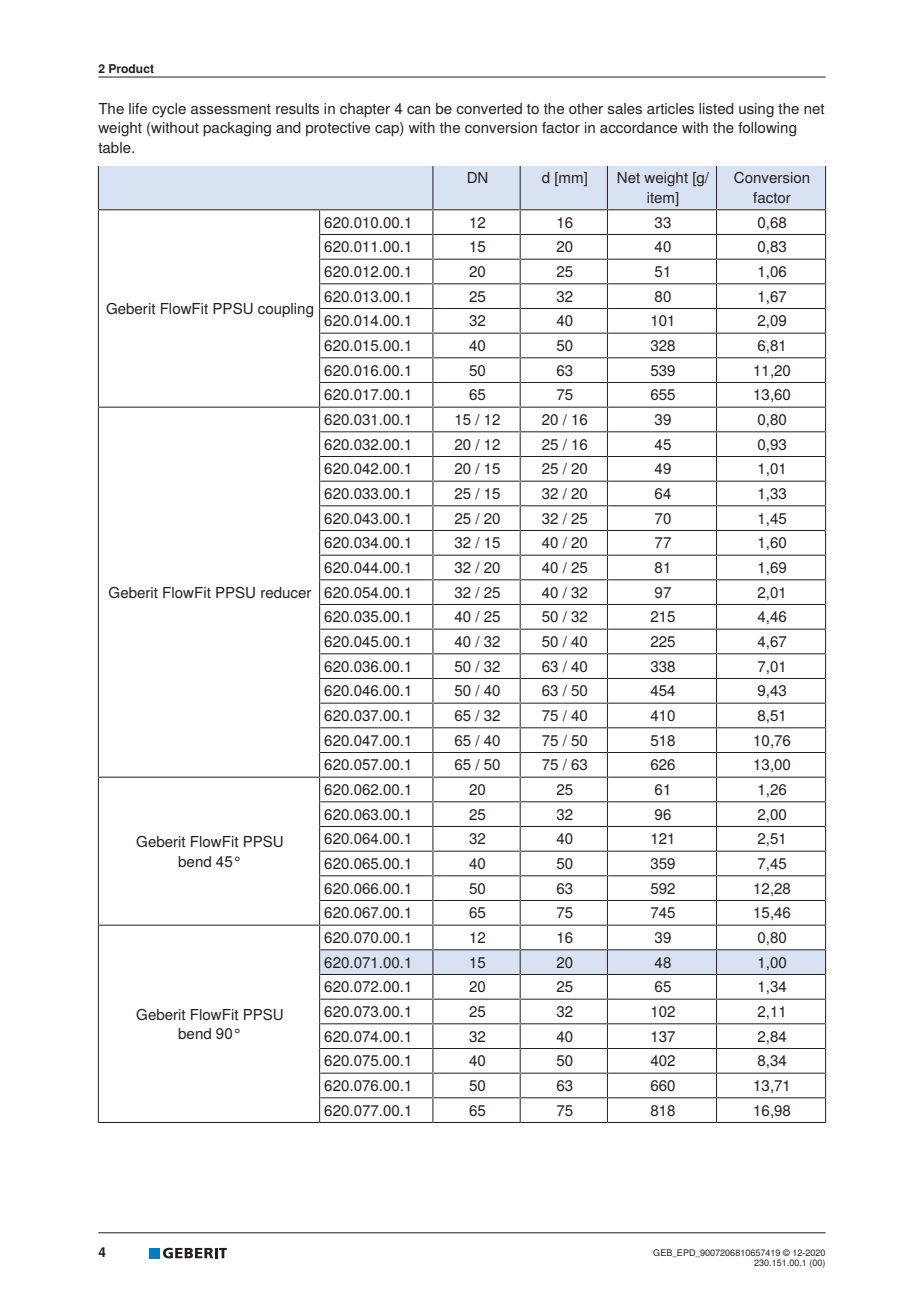 This screenshot has height=1297, width=924. Describe the element at coordinates (169, 110) in the screenshot. I see `cycle` at that location.
